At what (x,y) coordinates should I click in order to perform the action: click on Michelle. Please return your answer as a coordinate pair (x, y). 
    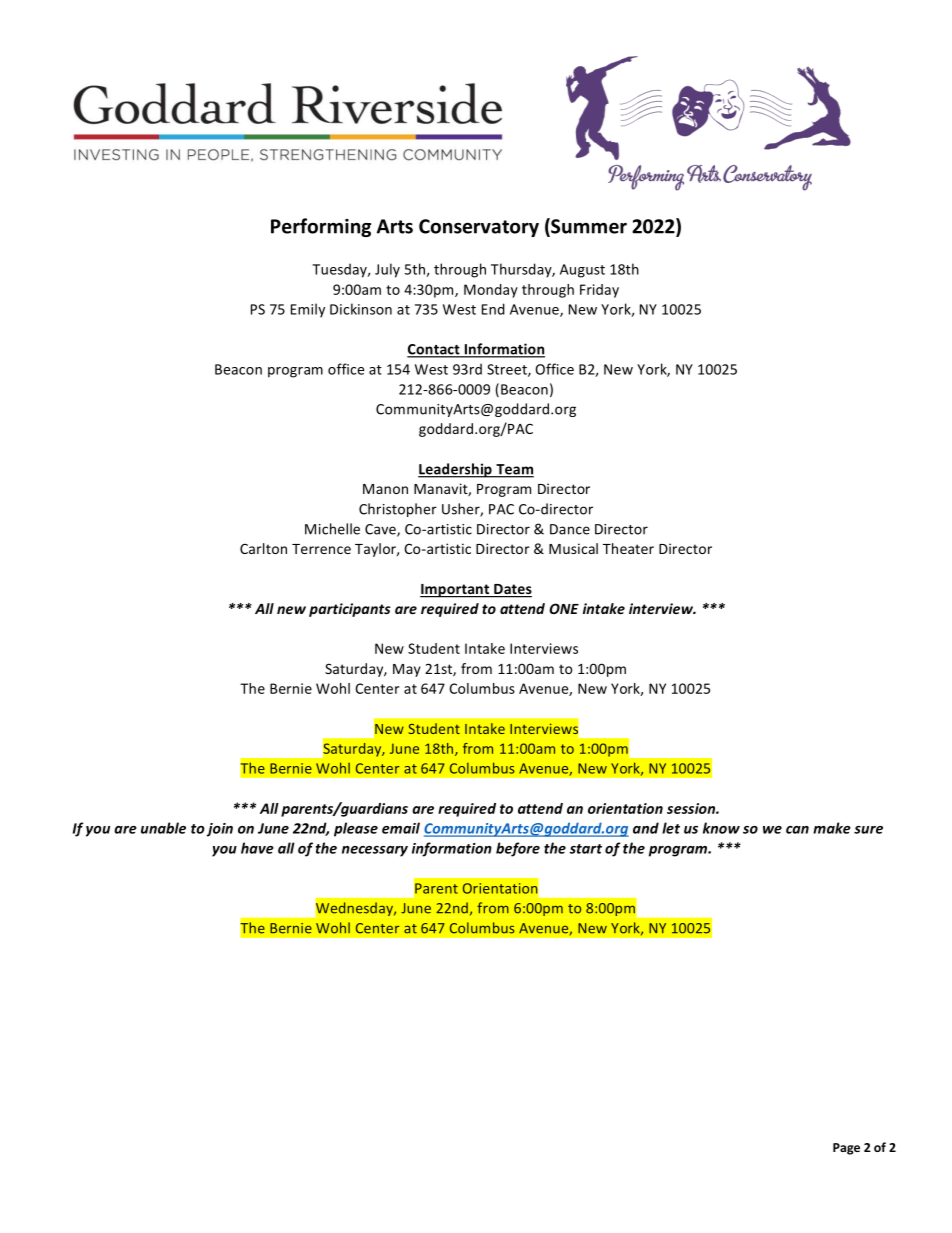
    Looking at the image, I should click on (332, 529).
